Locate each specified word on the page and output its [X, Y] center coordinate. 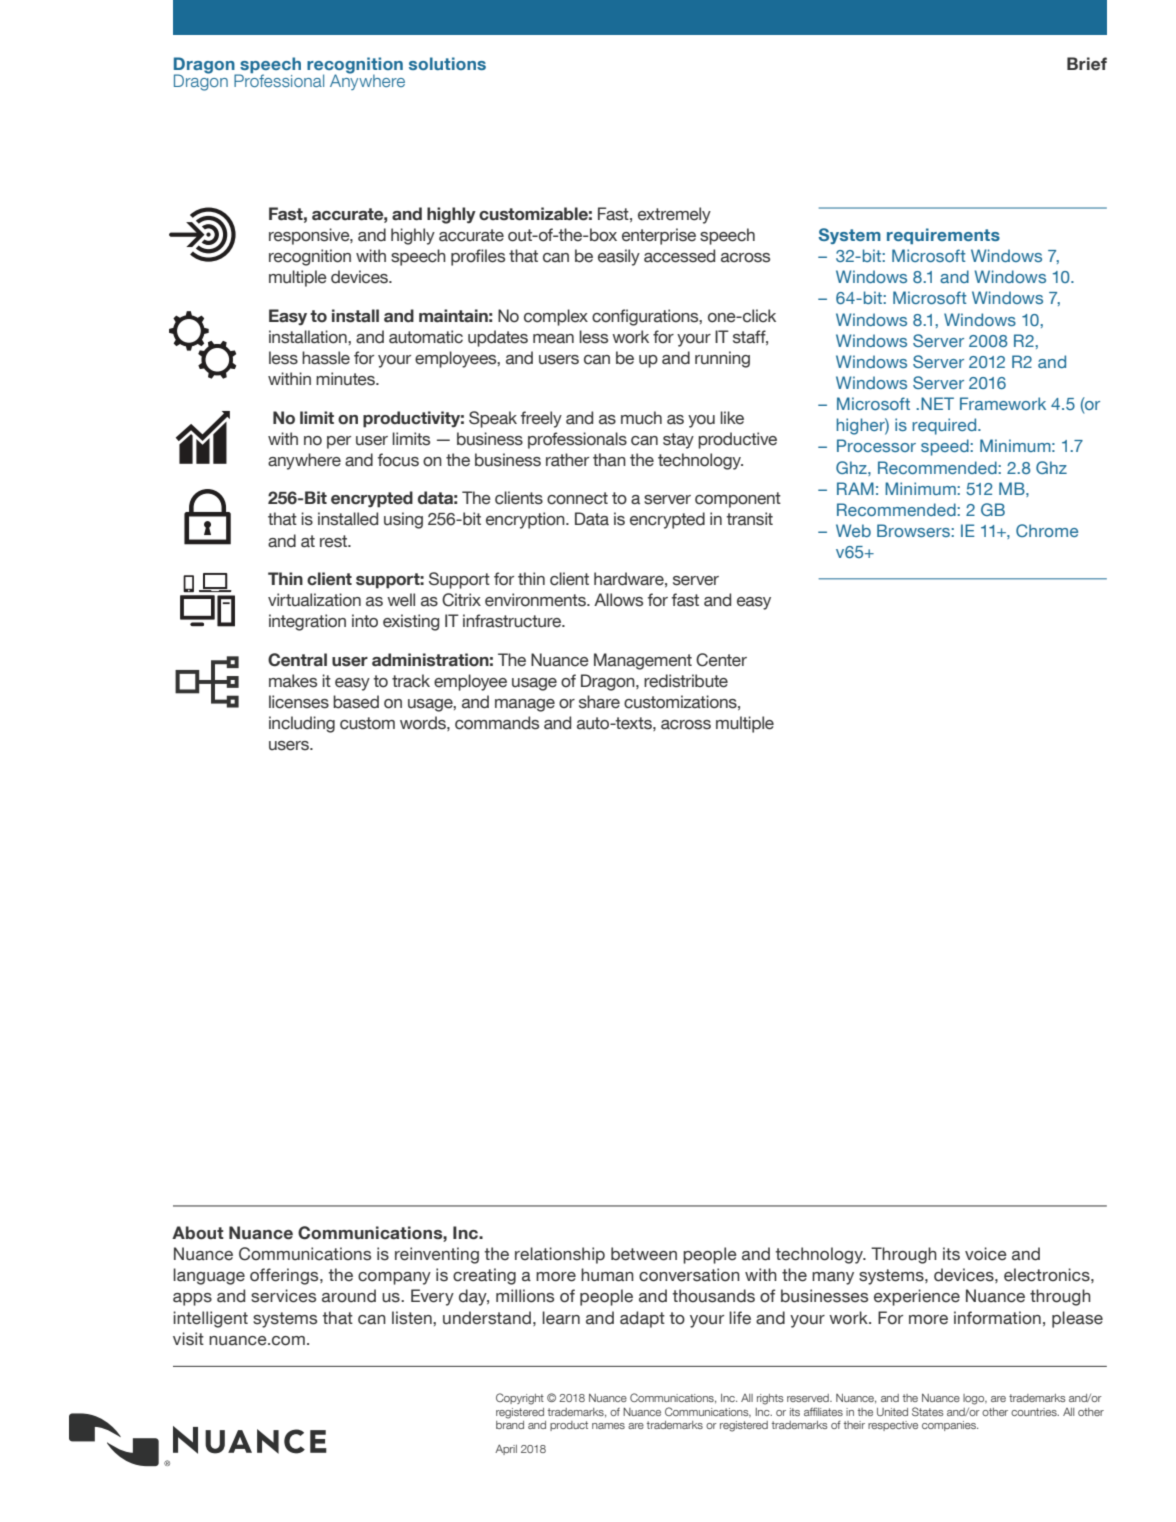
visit [188, 1339]
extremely [674, 215]
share [599, 702]
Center [721, 660]
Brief [1087, 64]
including [302, 724]
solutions [447, 63]
